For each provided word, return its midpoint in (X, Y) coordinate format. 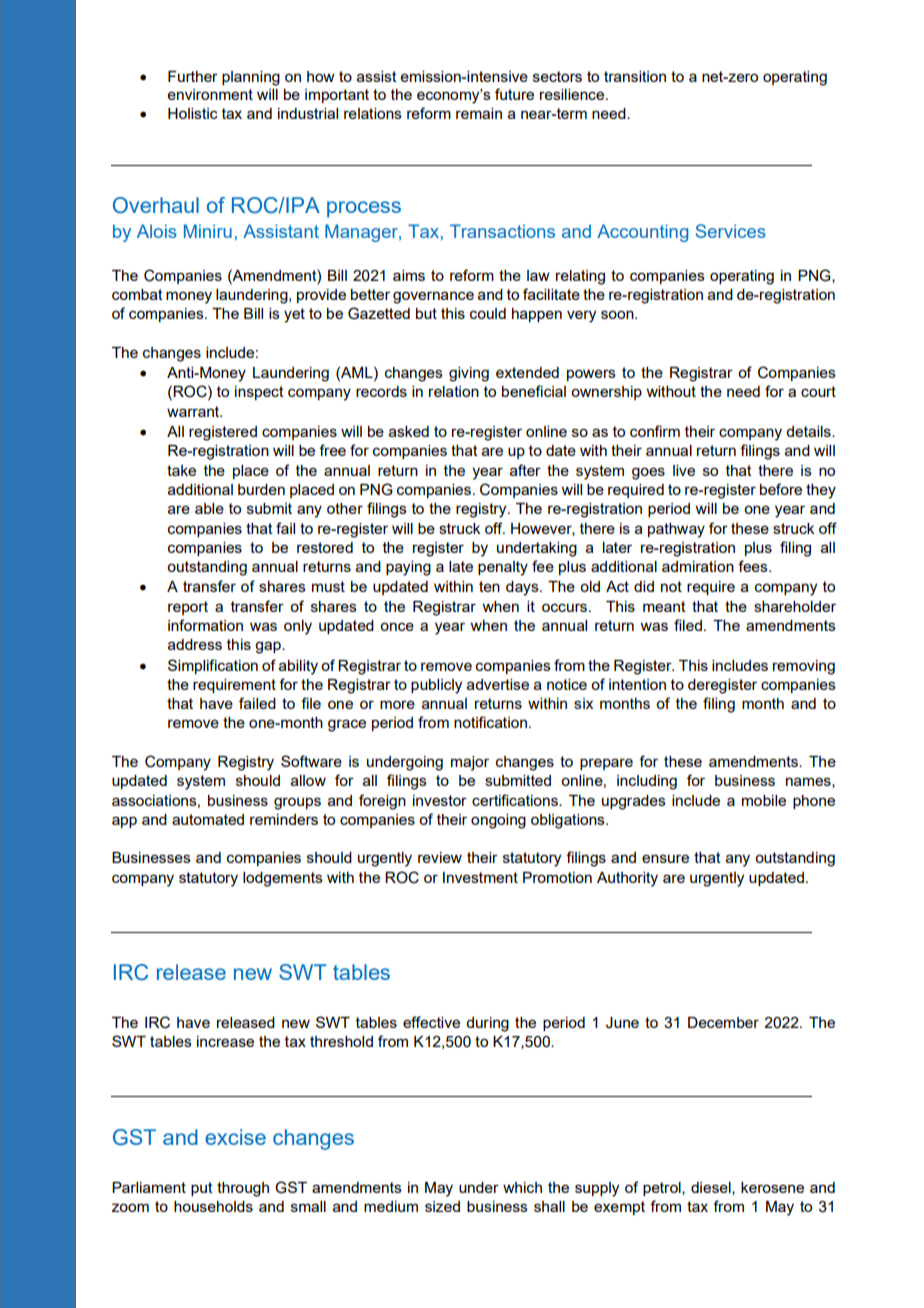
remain (479, 113)
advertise (498, 684)
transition (635, 76)
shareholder (795, 606)
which (522, 1187)
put (202, 1189)
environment (210, 94)
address (195, 644)
